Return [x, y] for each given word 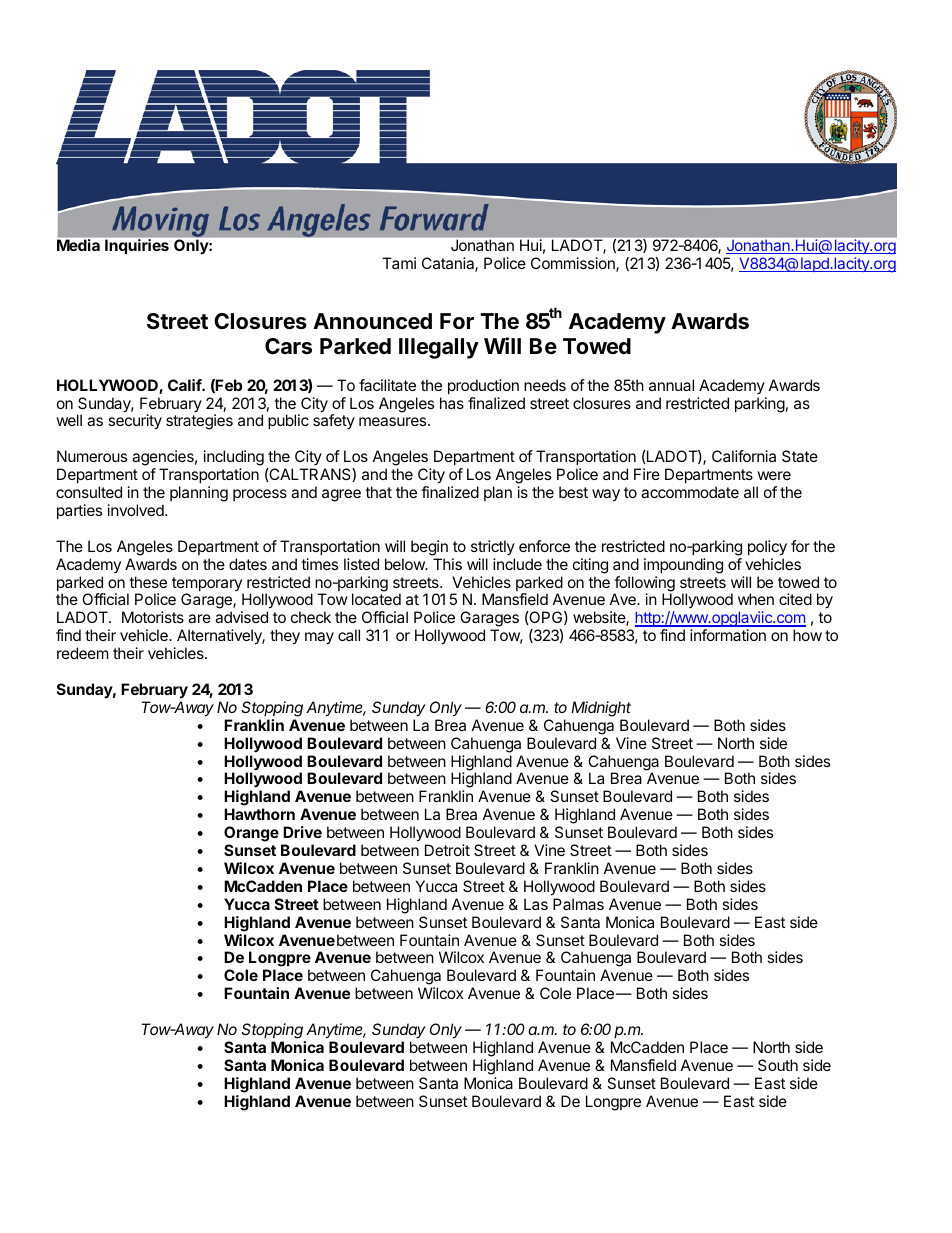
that [378, 492]
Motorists [153, 617]
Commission [574, 264]
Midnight [601, 709]
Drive [302, 832]
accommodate [690, 492]
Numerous [92, 456]
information [728, 635]
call [349, 635]
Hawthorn [259, 814]
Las [536, 904]
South [778, 1065]
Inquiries [137, 246]
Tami [399, 263]
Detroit [447, 850]
